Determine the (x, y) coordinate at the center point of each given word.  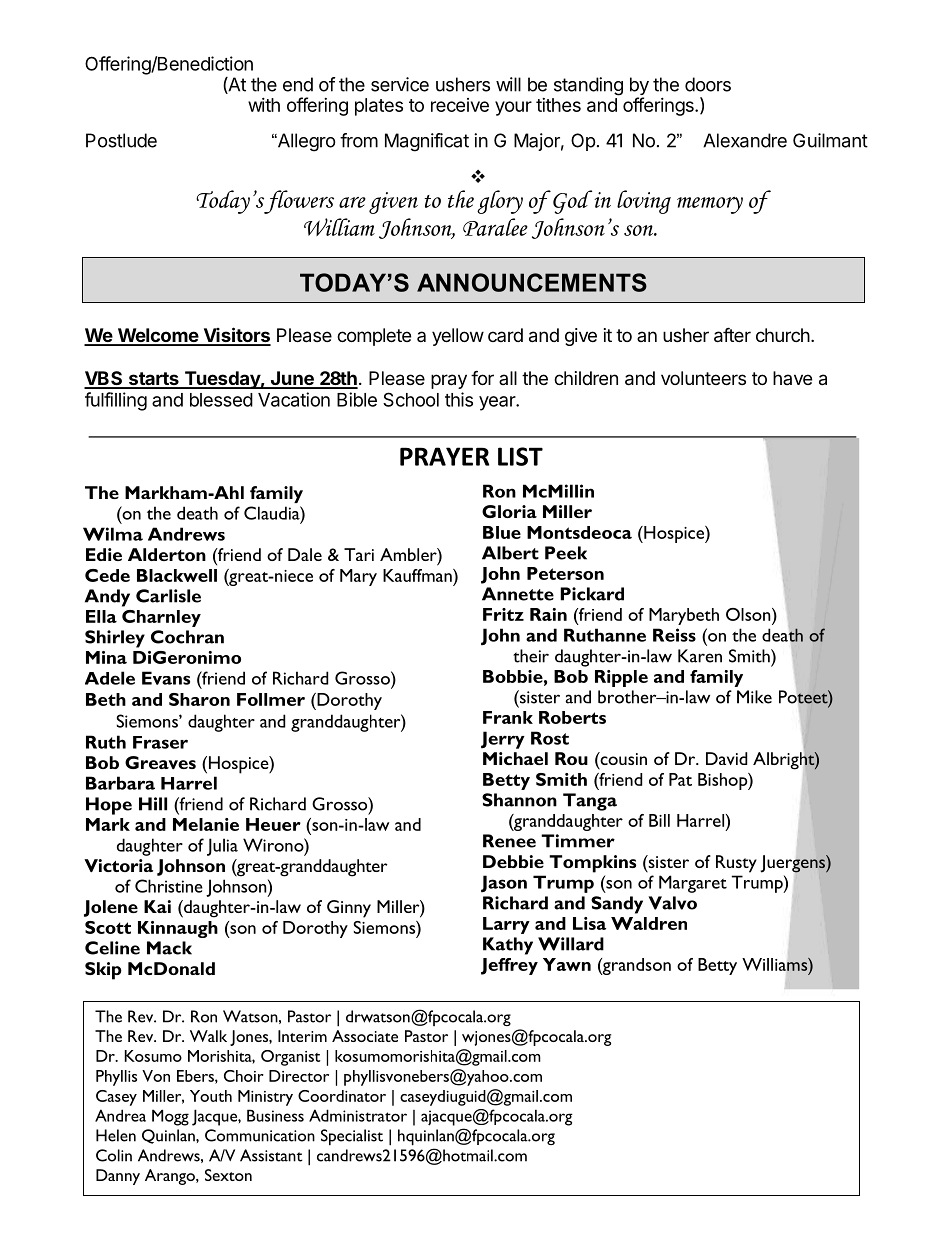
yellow (458, 337)
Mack (169, 948)
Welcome (157, 336)
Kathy (508, 946)
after (732, 335)
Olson (749, 614)
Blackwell (177, 575)
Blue (502, 532)
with (264, 105)
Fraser (160, 742)
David (726, 758)
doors (708, 84)
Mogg (170, 1117)
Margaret (693, 884)
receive (460, 105)
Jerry (503, 740)
